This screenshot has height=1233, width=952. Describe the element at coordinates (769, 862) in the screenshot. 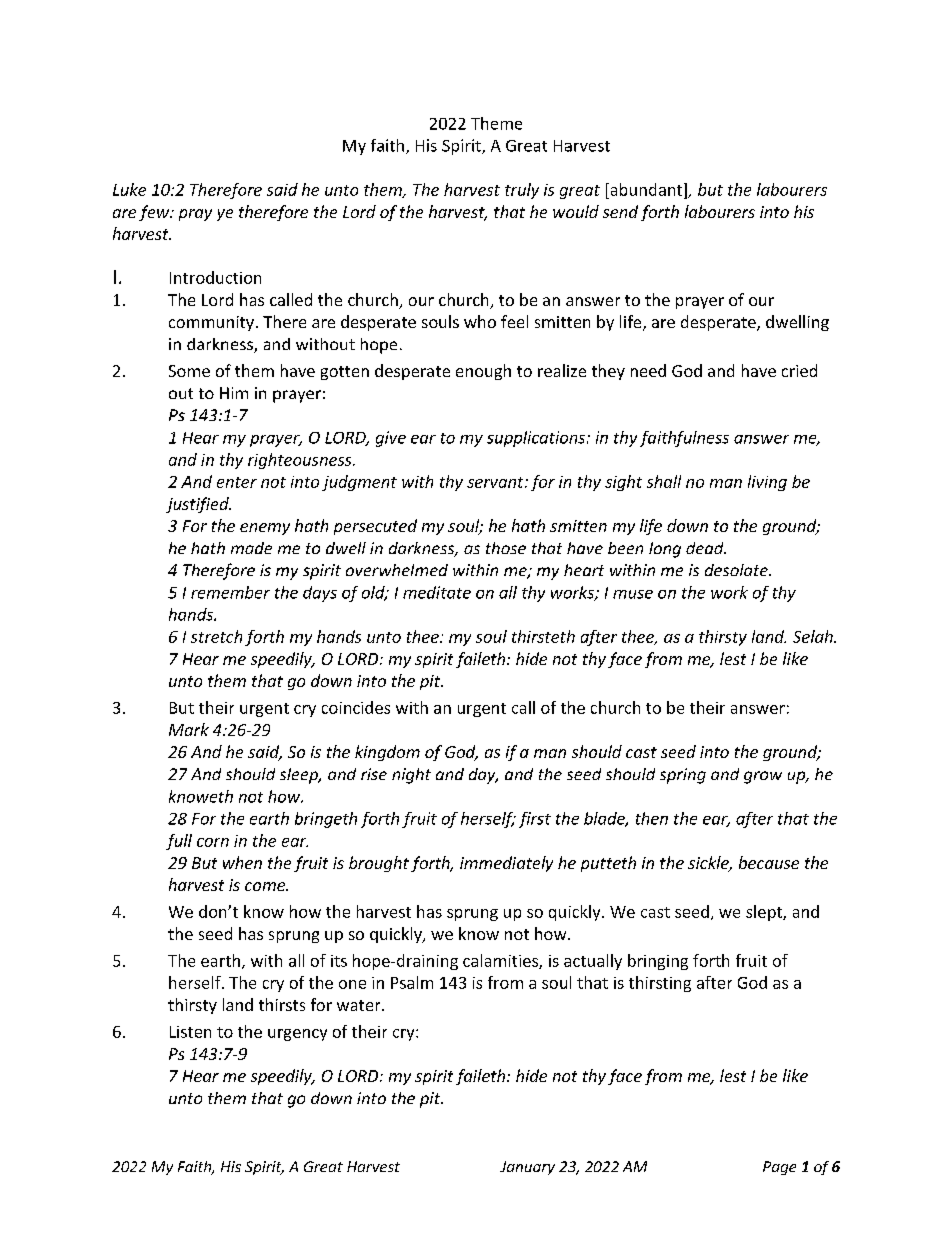

I see `because` at that location.
